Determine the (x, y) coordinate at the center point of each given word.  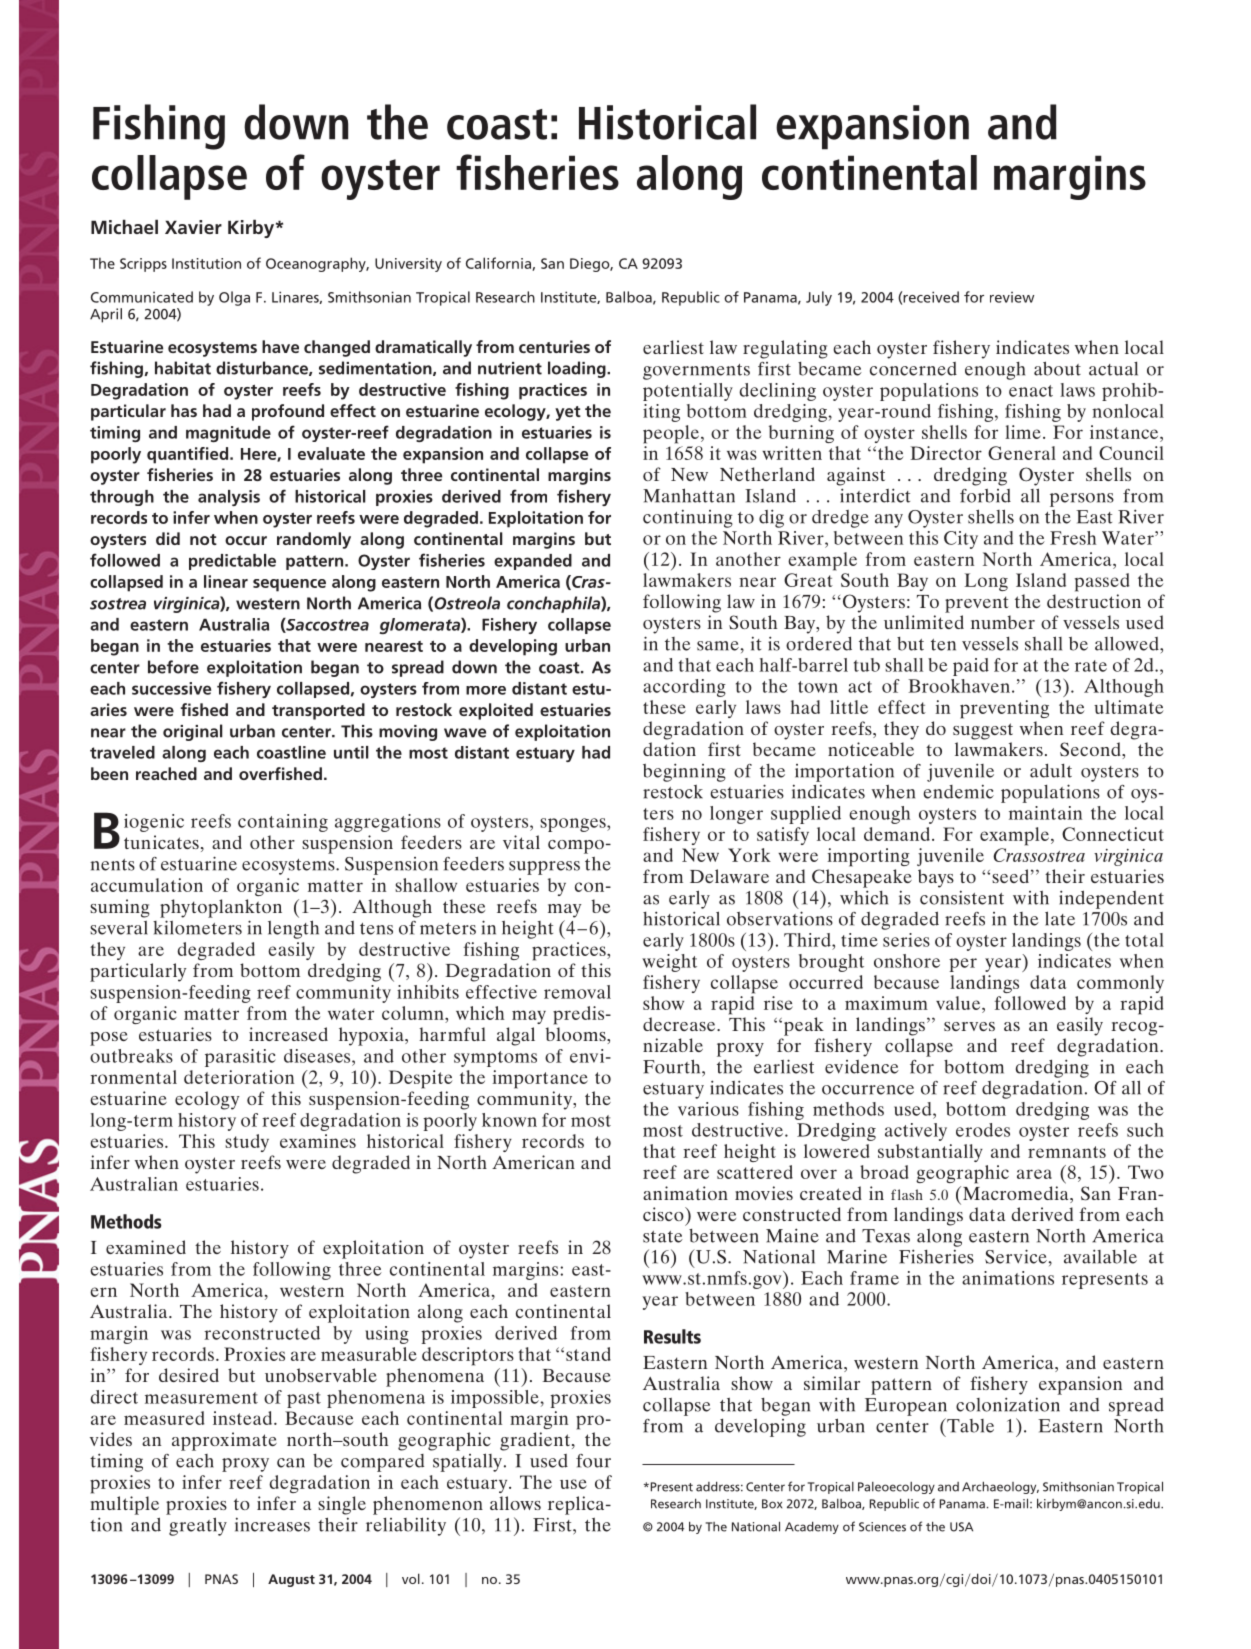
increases (272, 1524)
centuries (554, 346)
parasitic (240, 1058)
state (663, 1237)
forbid (985, 496)
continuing (688, 518)
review (1012, 297)
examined (146, 1247)
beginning (684, 772)
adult (1051, 771)
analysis (229, 498)
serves (969, 1026)
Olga (234, 298)
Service (1016, 1256)
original (192, 732)
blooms (577, 1034)
